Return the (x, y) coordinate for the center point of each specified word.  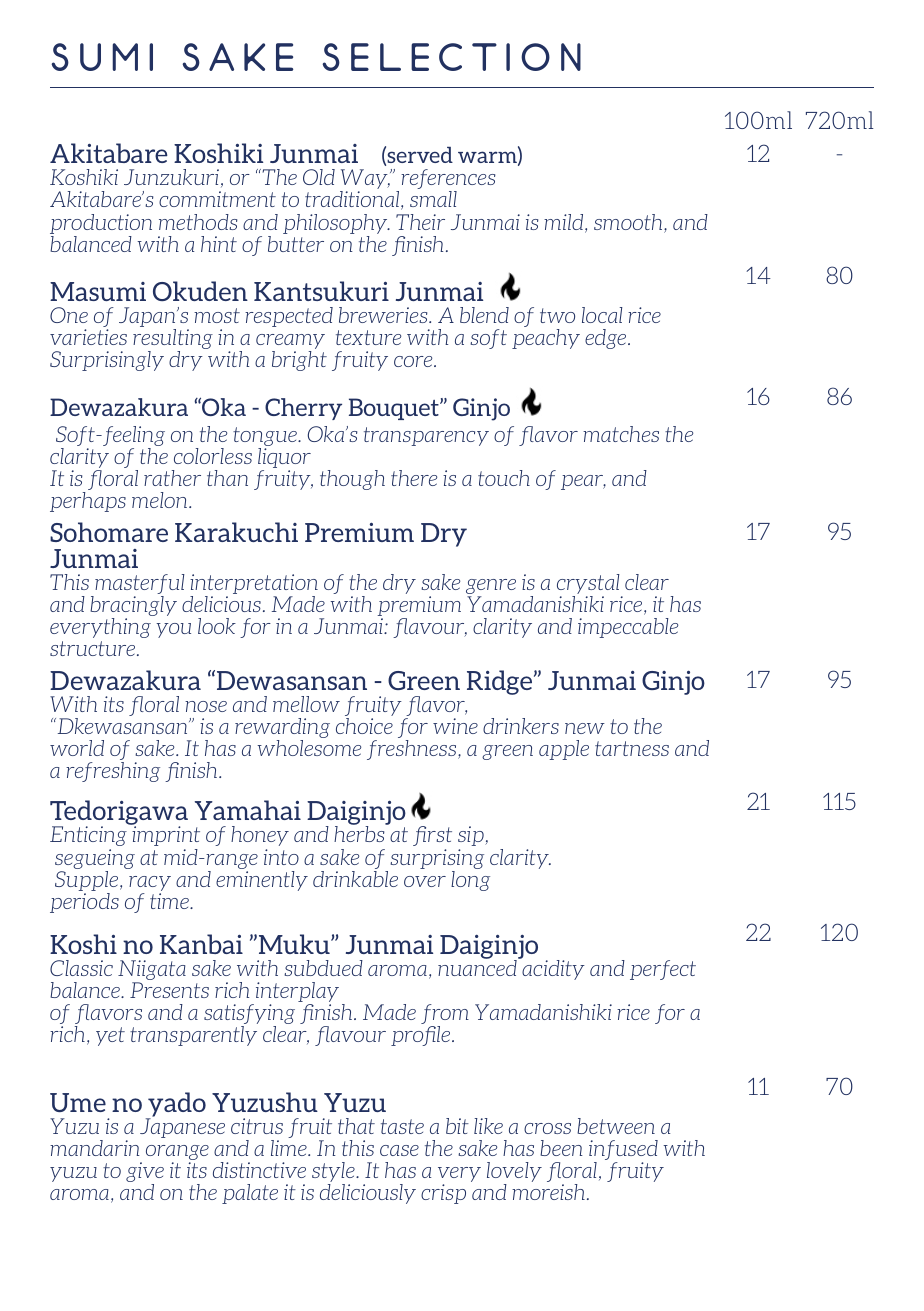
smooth (629, 223)
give (145, 1173)
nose (206, 706)
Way (365, 180)
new (585, 728)
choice (364, 726)
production (101, 224)
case (399, 1150)
